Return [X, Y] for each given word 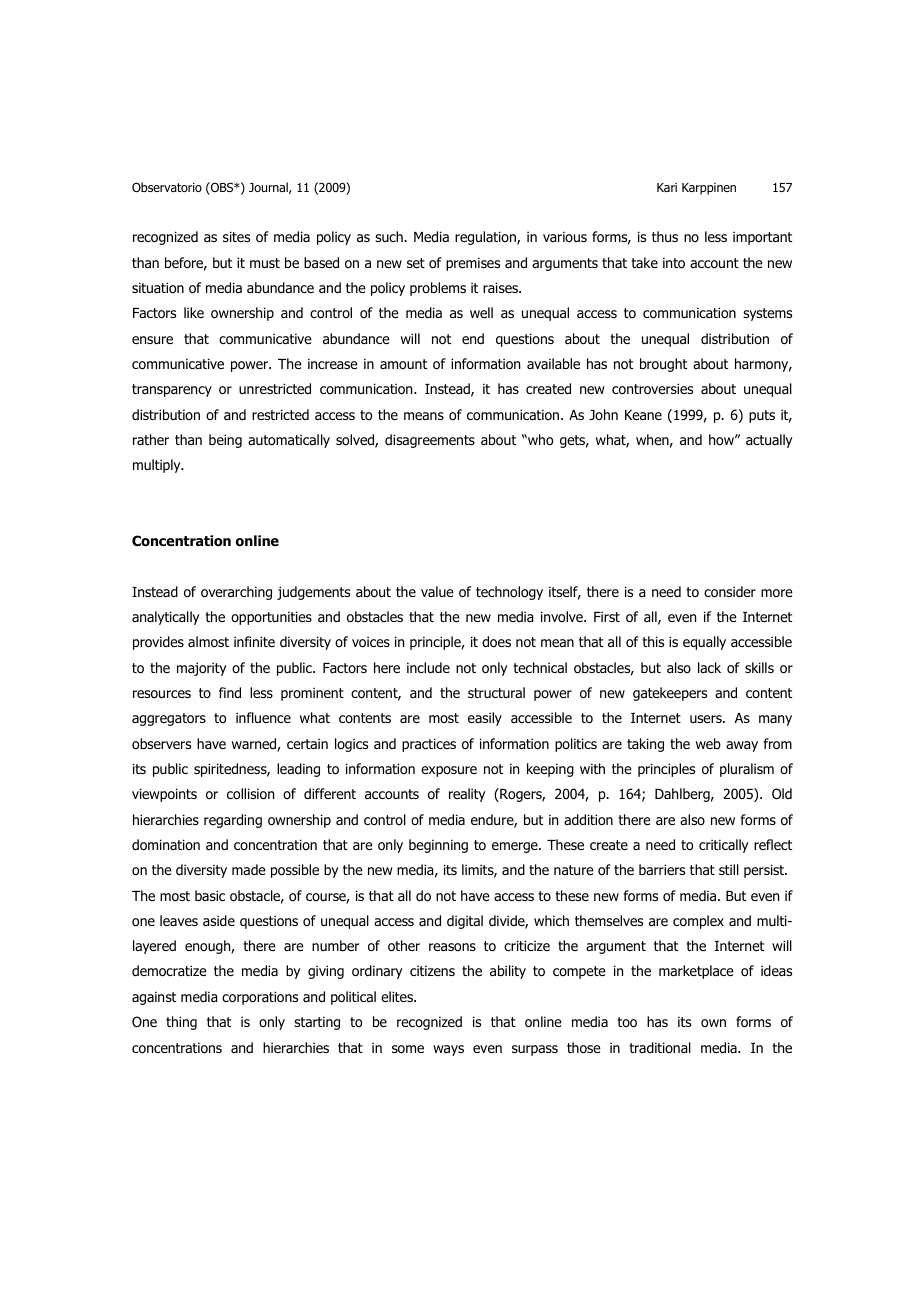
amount [403, 364]
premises [473, 264]
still [729, 869]
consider [730, 592]
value [437, 591]
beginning [438, 846]
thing [181, 1023]
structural [496, 692]
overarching [236, 593]
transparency [172, 390]
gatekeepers [670, 694]
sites [236, 236]
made [249, 869]
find [230, 692]
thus [665, 236]
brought [663, 365]
